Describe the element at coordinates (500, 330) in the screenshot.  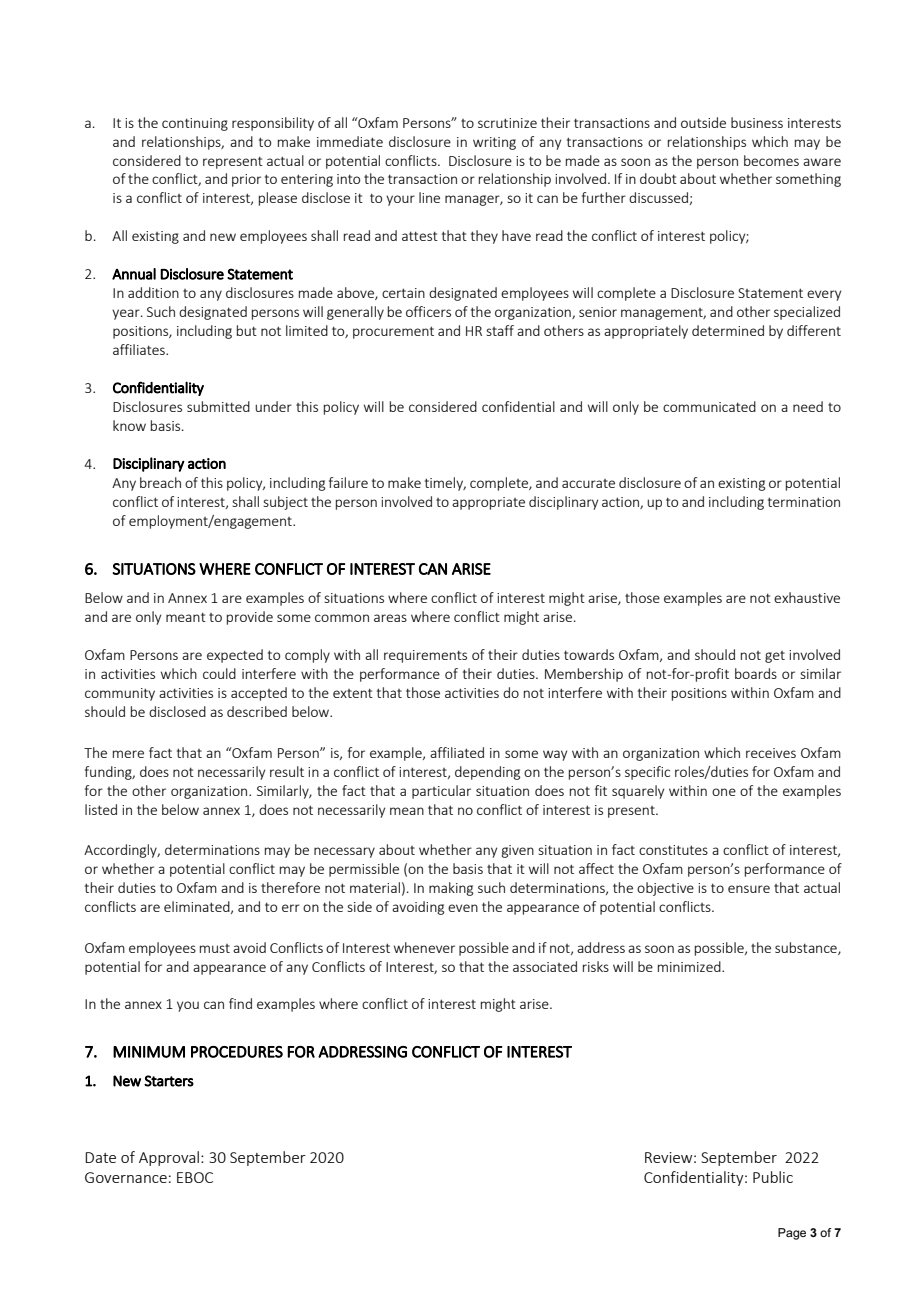
I see `staff` at that location.
